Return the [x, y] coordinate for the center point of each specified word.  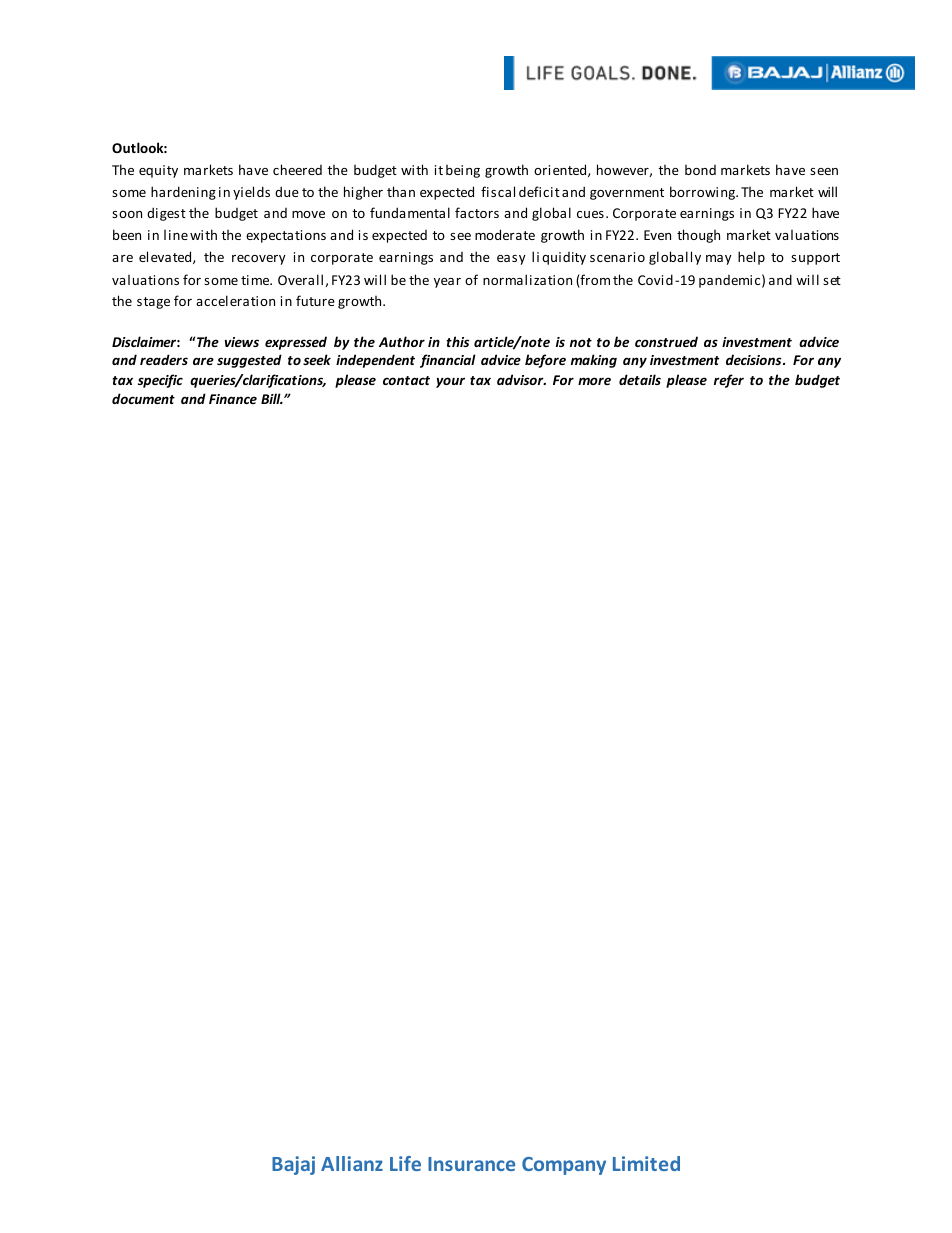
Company [564, 1166]
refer [729, 381]
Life [405, 1163]
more [594, 381]
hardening [183, 193]
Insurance [471, 1164]
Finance [233, 399]
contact [406, 380]
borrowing [704, 193]
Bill [272, 398]
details [640, 379]
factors [477, 212]
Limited [646, 1163]
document [143, 398]
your [450, 382]
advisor [521, 379]
